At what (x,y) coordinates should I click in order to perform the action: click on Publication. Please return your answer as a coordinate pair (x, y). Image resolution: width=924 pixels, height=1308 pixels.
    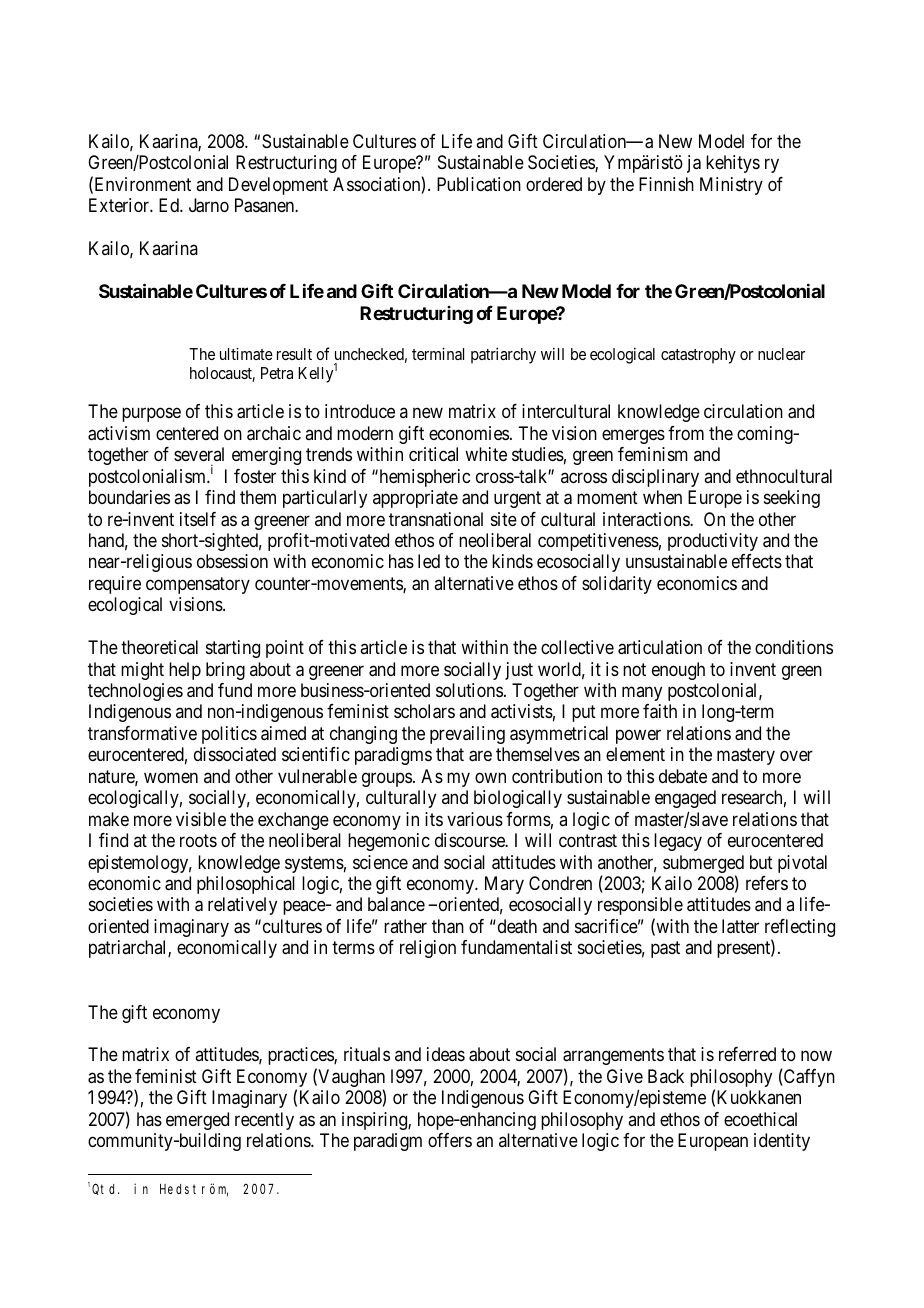
    Looking at the image, I should click on (479, 184).
